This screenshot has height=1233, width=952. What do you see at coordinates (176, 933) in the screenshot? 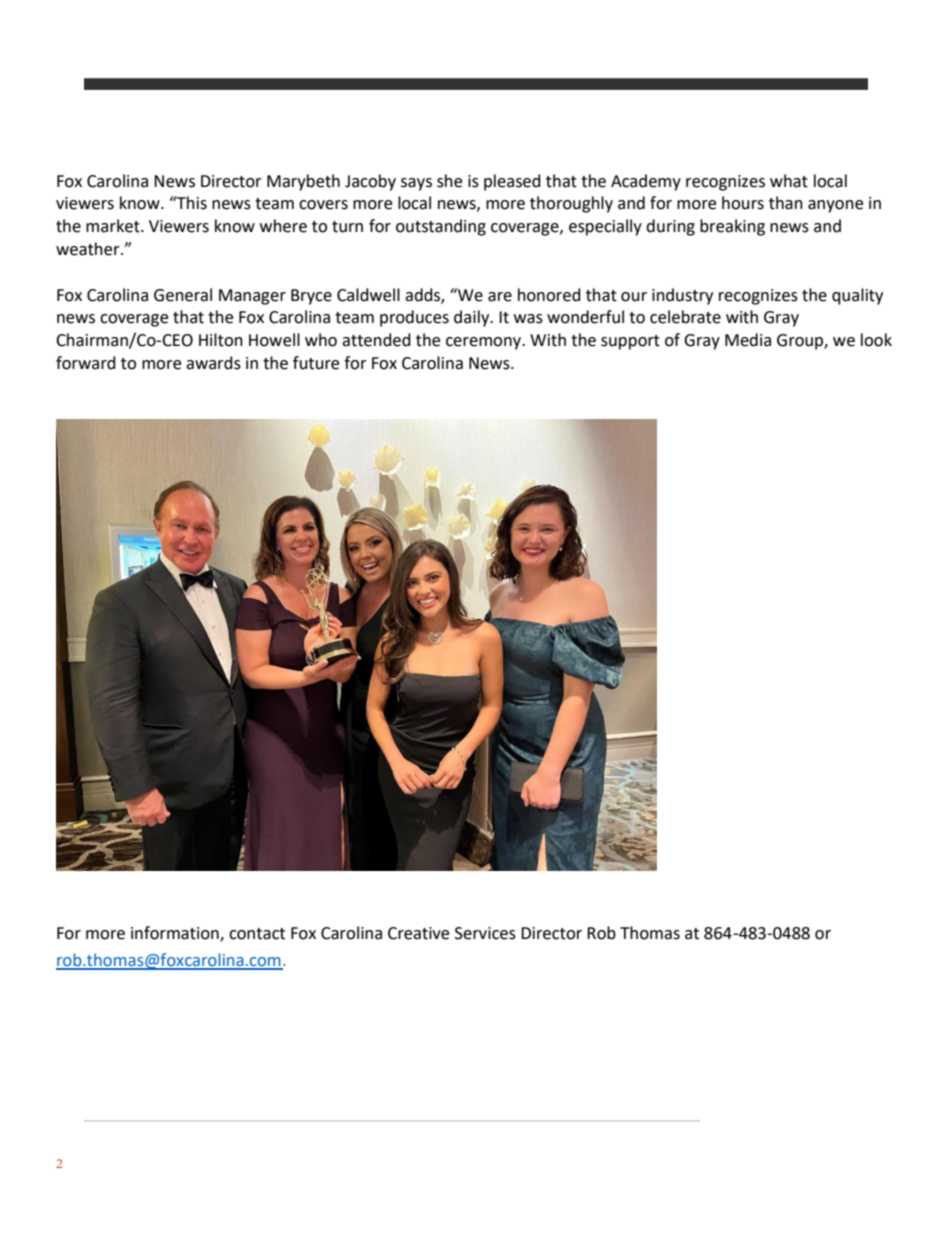
I see `information` at bounding box center [176, 933].
